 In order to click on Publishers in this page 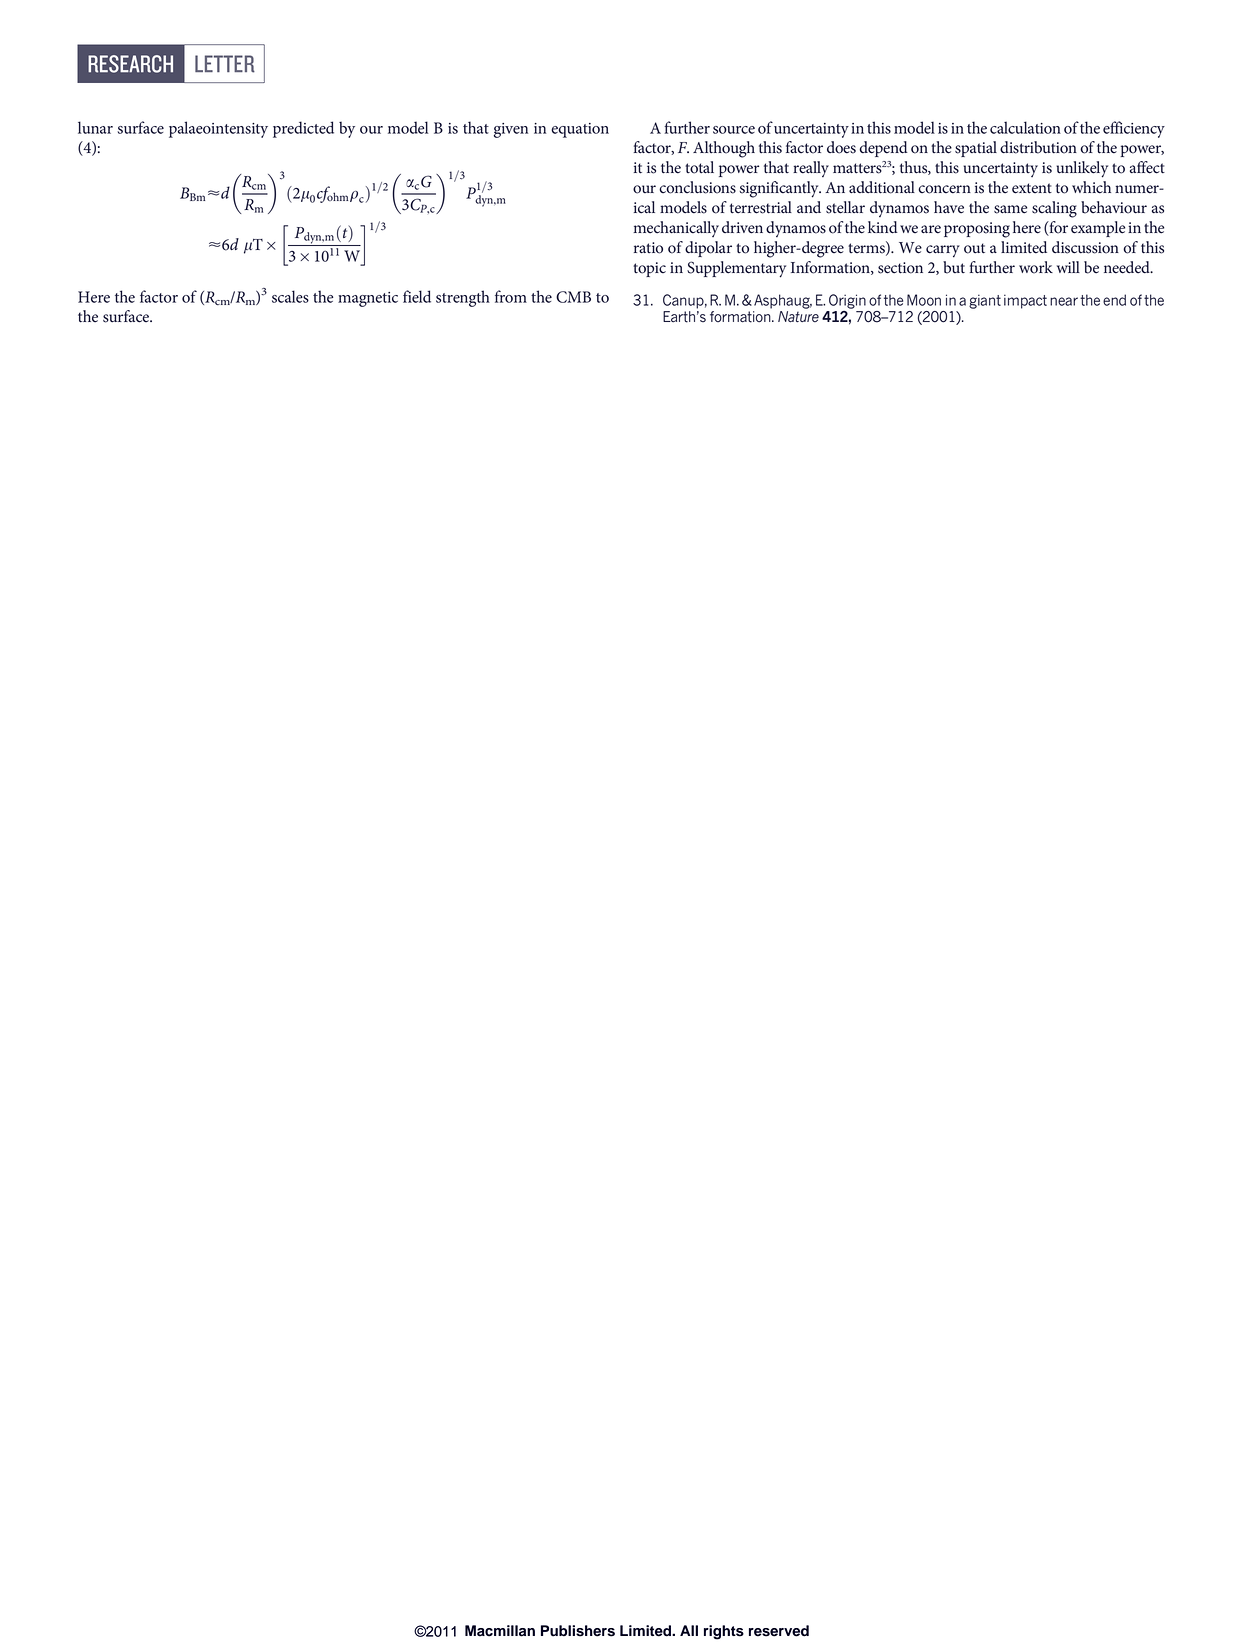, I will do `click(578, 1631)`.
